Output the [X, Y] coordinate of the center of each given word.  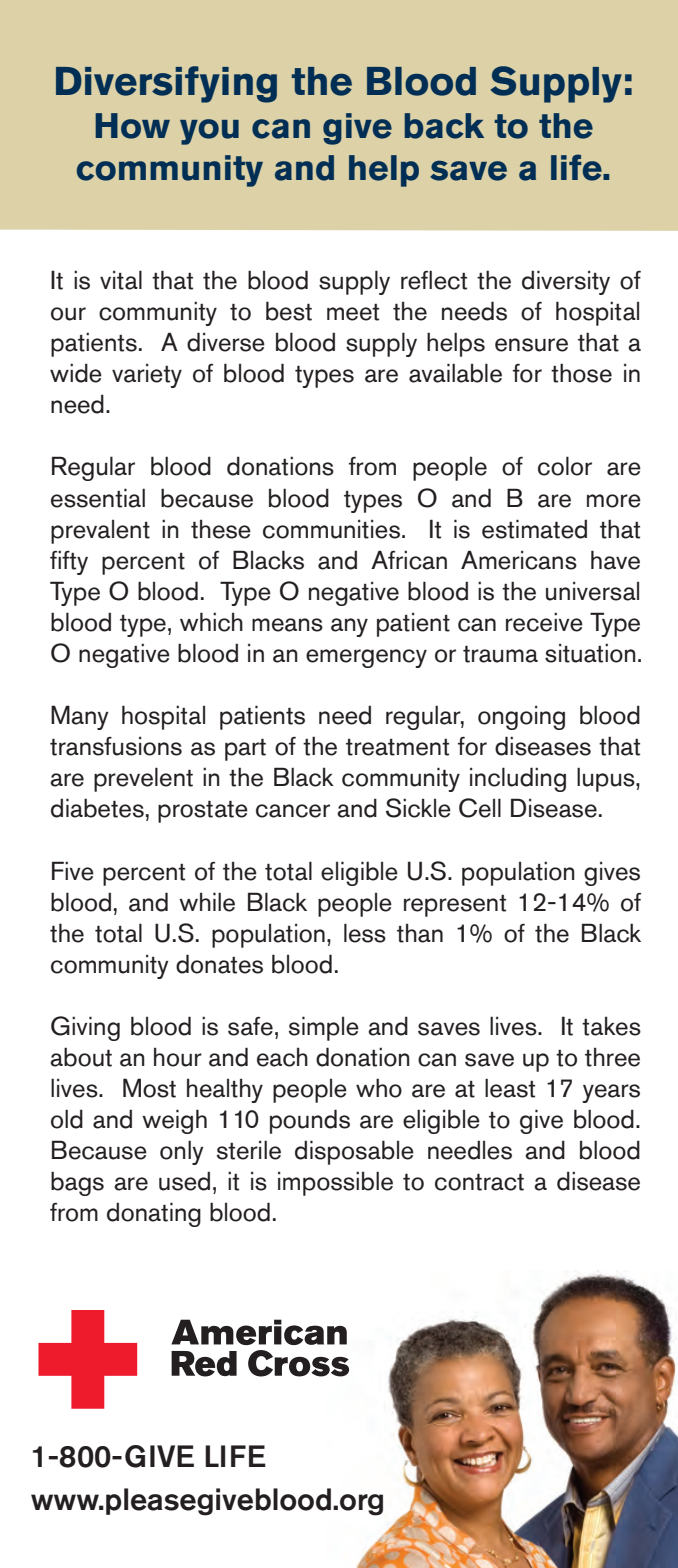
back [444, 126]
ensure [531, 345]
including [518, 779]
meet [353, 312]
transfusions [116, 746]
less [365, 933]
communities [331, 529]
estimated [534, 529]
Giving [85, 1028]
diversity [566, 282]
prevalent [100, 532]
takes [611, 1026]
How [132, 126]
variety [147, 375]
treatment [397, 747]
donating [154, 1214]
